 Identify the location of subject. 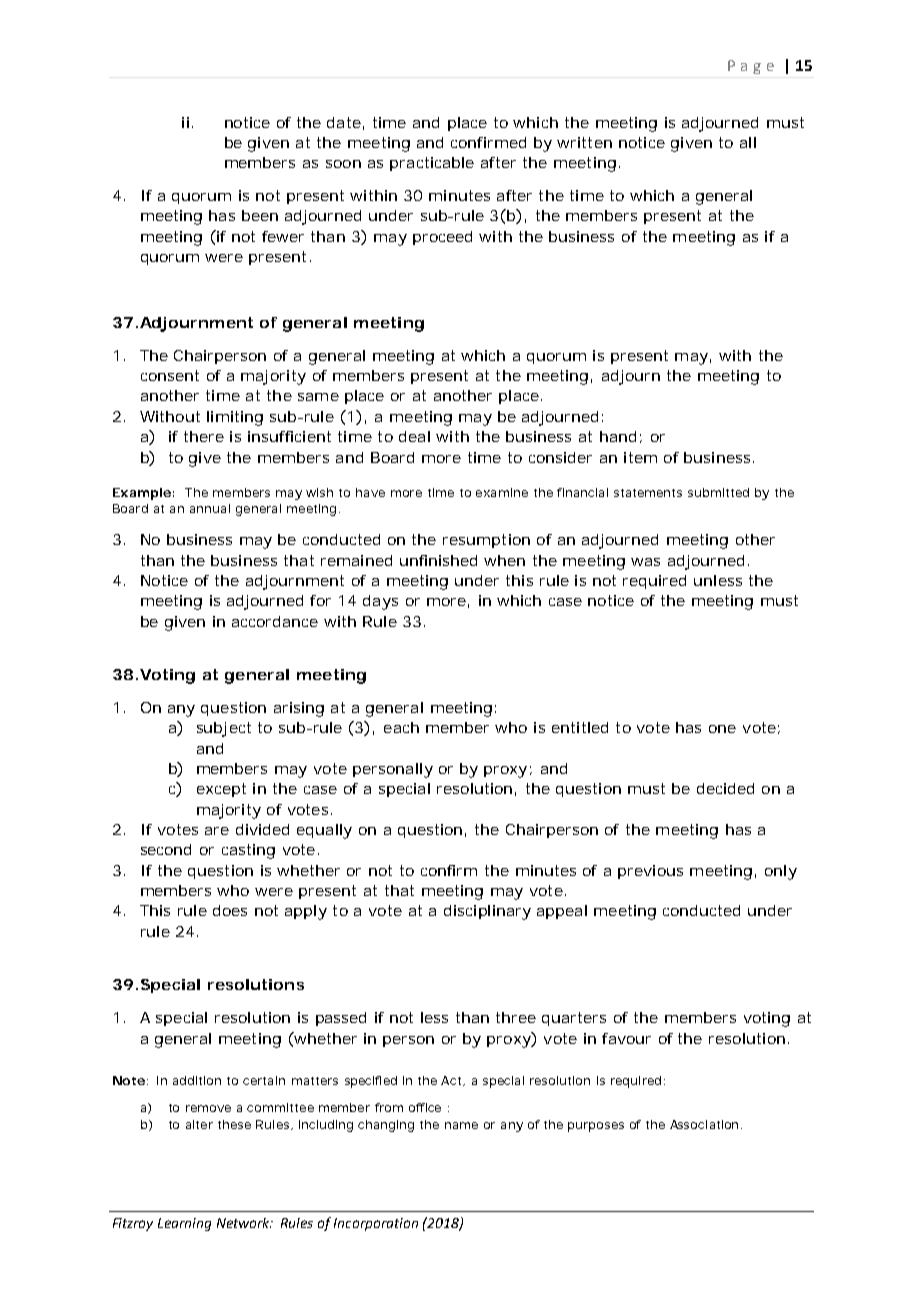
(224, 729).
